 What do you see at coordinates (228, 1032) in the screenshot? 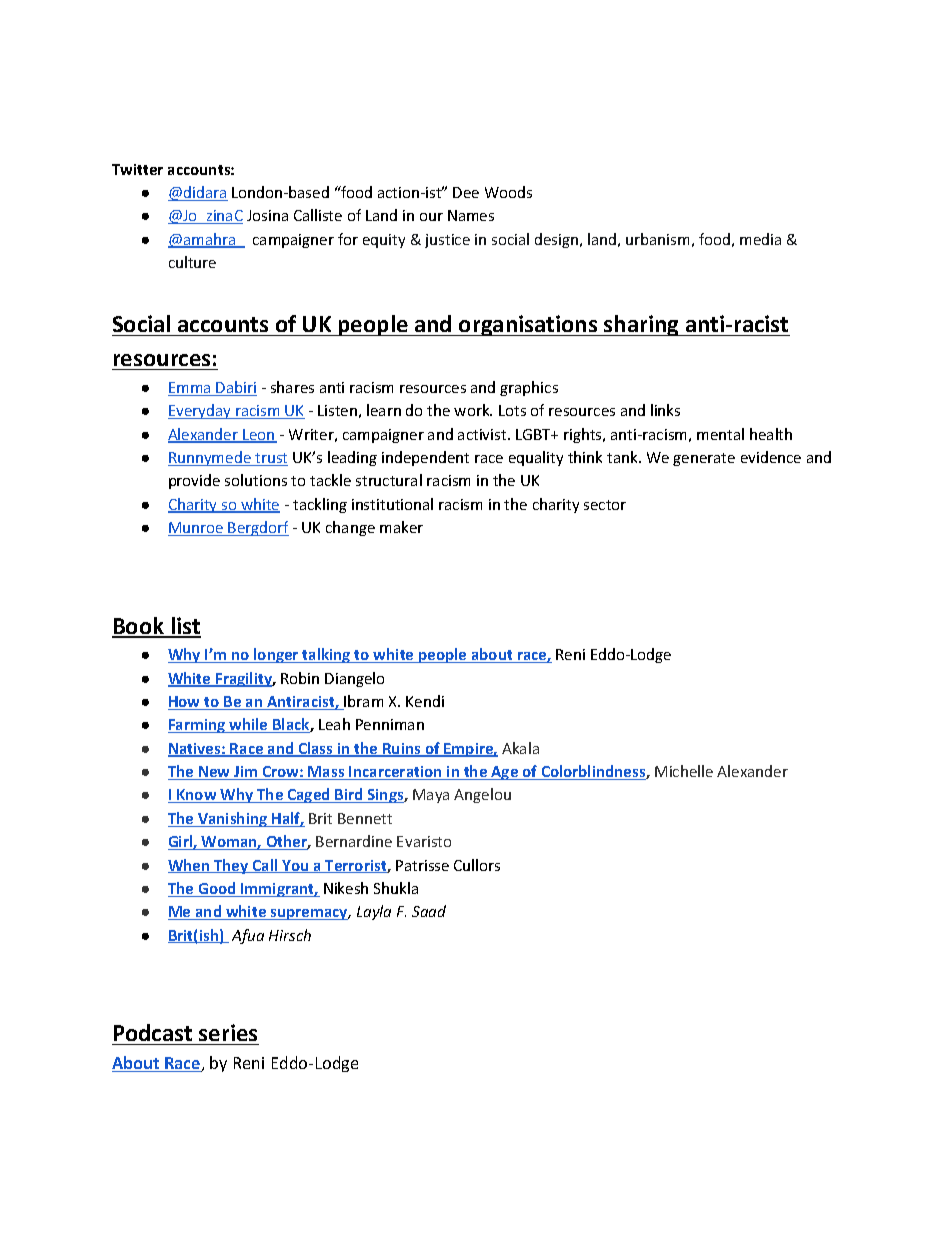
I see `series` at bounding box center [228, 1032].
